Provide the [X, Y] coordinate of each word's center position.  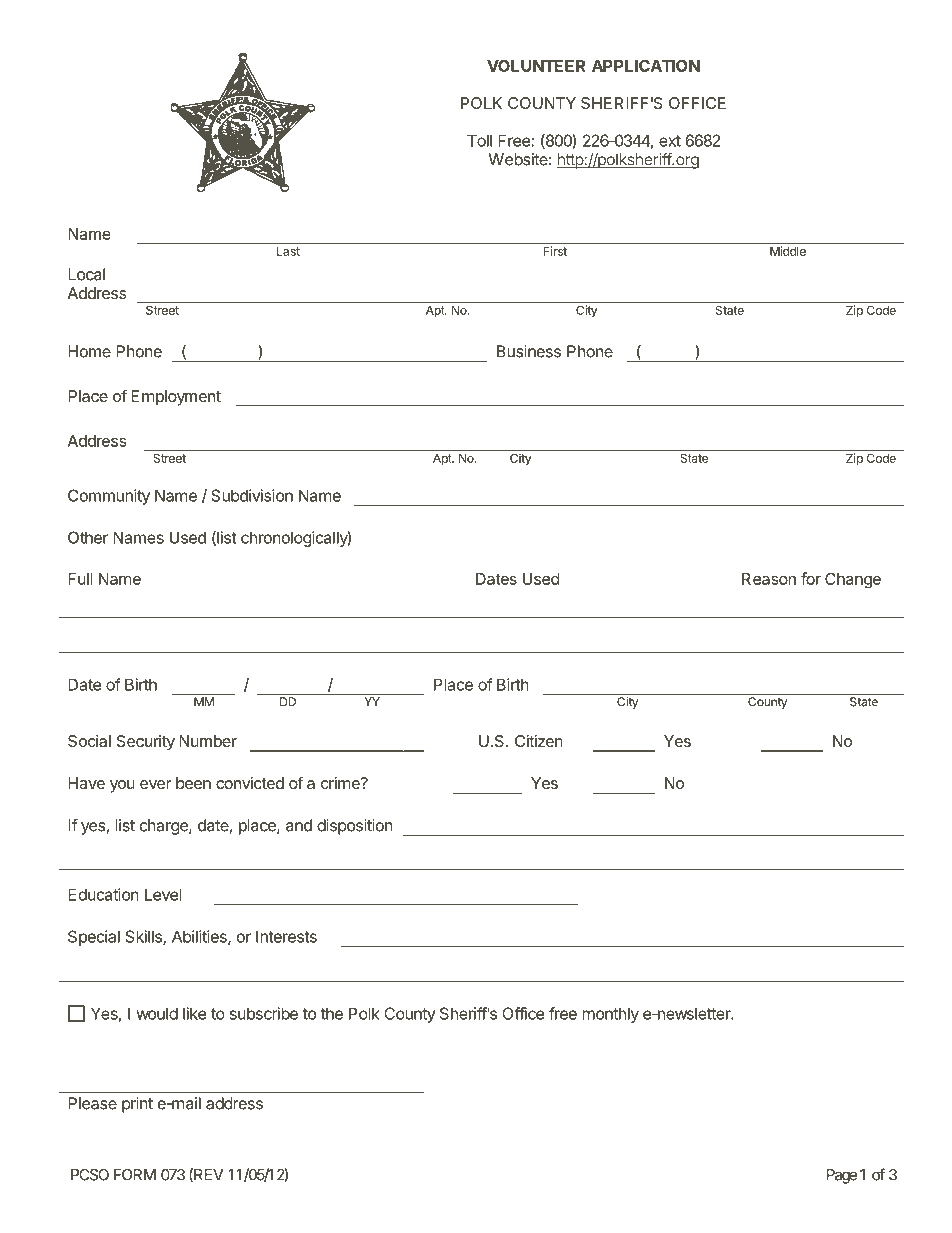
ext [670, 141]
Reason [769, 579]
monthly [610, 1015]
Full [80, 579]
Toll [479, 140]
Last [288, 251]
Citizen [539, 741]
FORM [135, 1175]
